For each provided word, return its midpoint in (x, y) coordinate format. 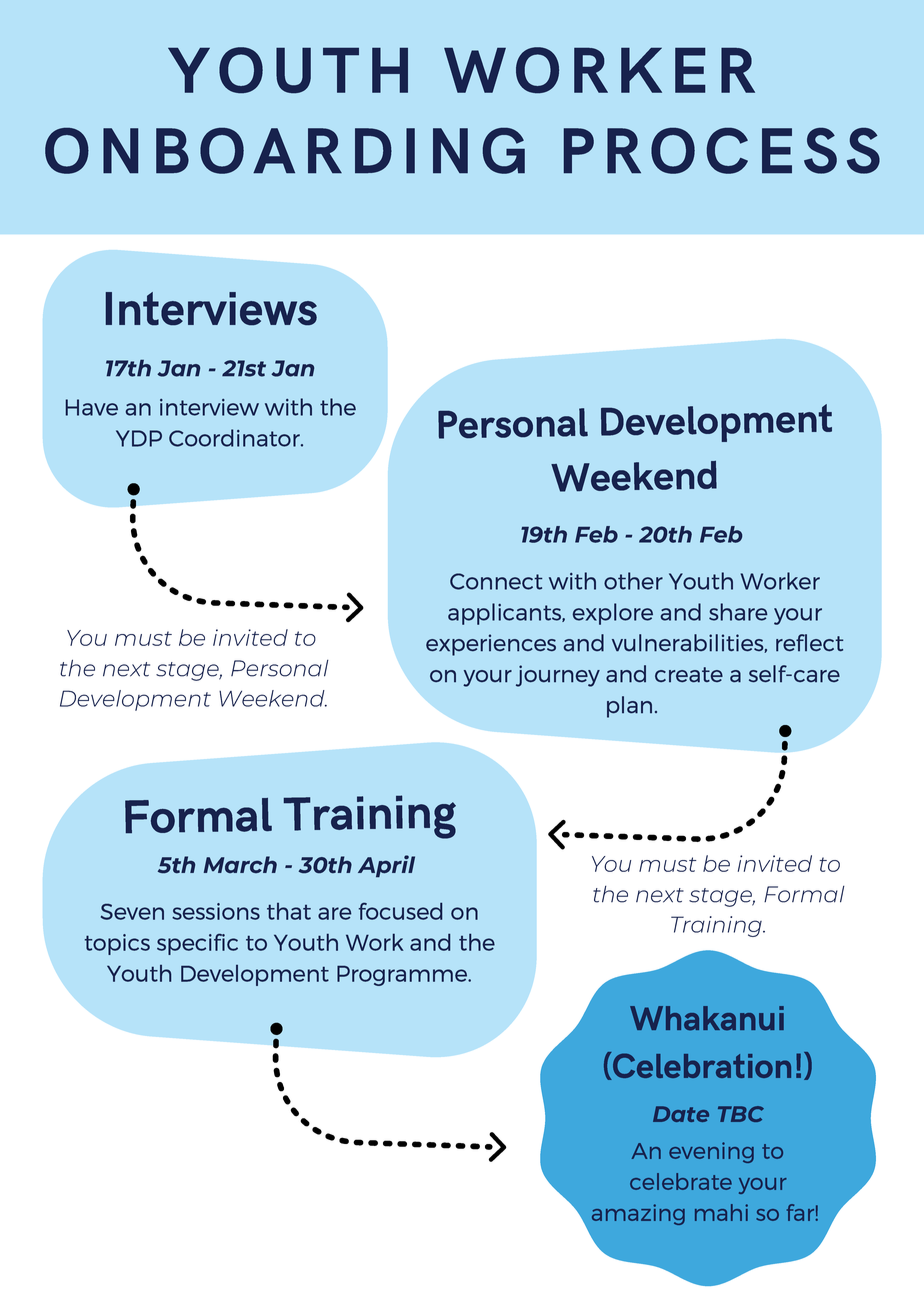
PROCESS (722, 151)
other (633, 581)
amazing (638, 1214)
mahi (721, 1212)
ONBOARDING (285, 151)
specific (197, 944)
